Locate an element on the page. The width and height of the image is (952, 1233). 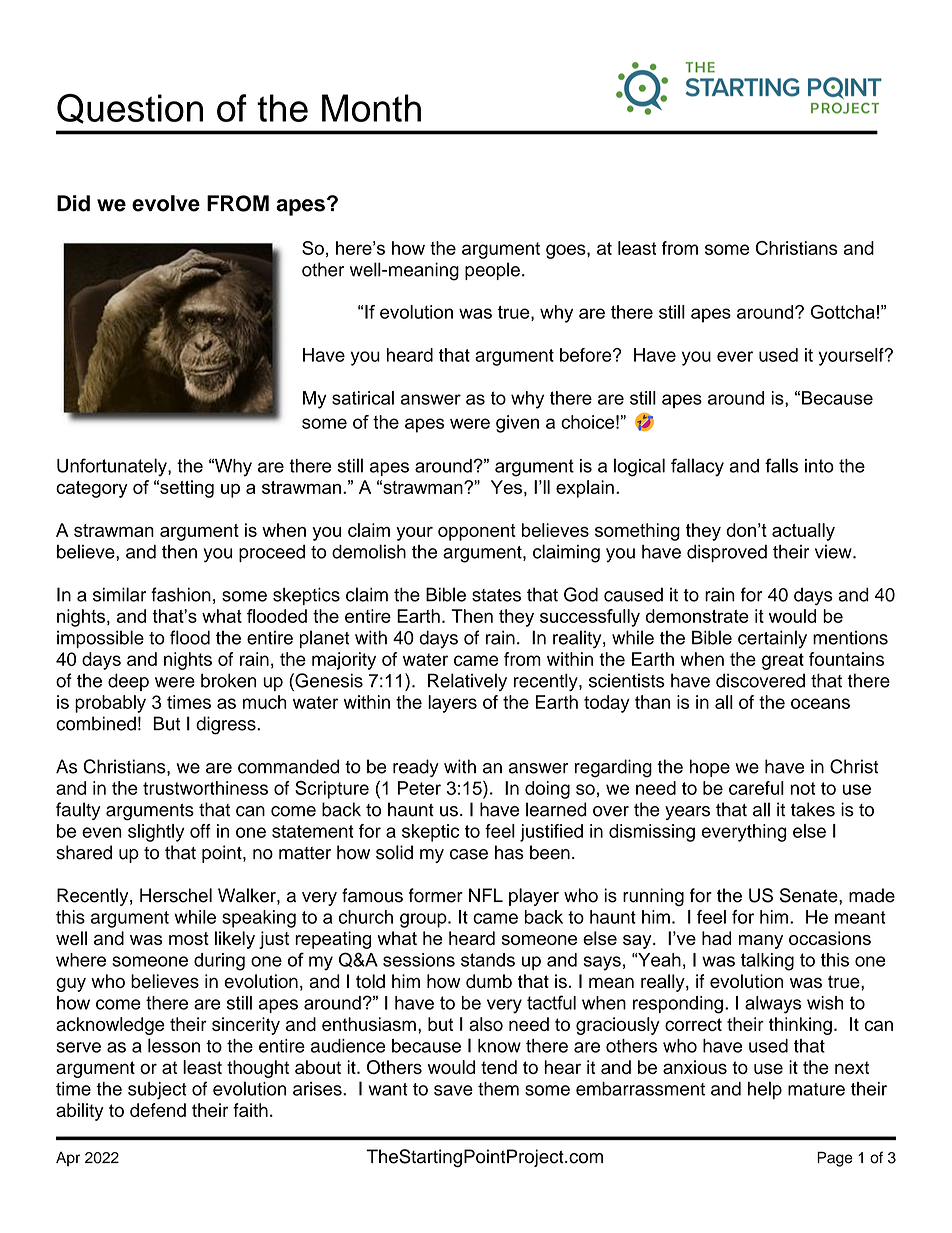
Question is located at coordinates (130, 109).
